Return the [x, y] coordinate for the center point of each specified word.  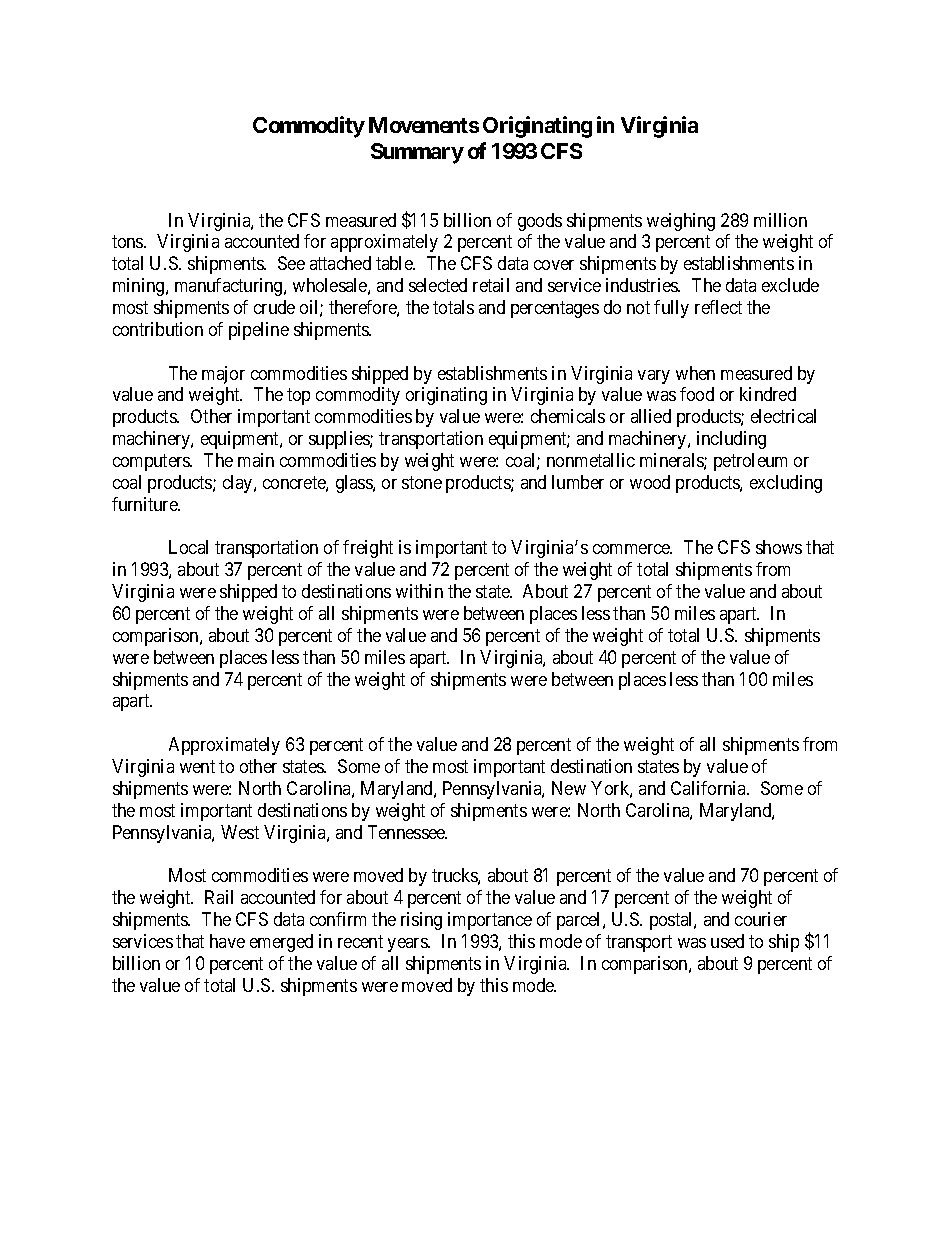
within [419, 591]
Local [188, 547]
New [569, 788]
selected [438, 285]
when [695, 373]
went [197, 766]
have [227, 941]
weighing [681, 222]
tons [128, 242]
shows [779, 547]
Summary [417, 153]
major [223, 375]
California [710, 788]
